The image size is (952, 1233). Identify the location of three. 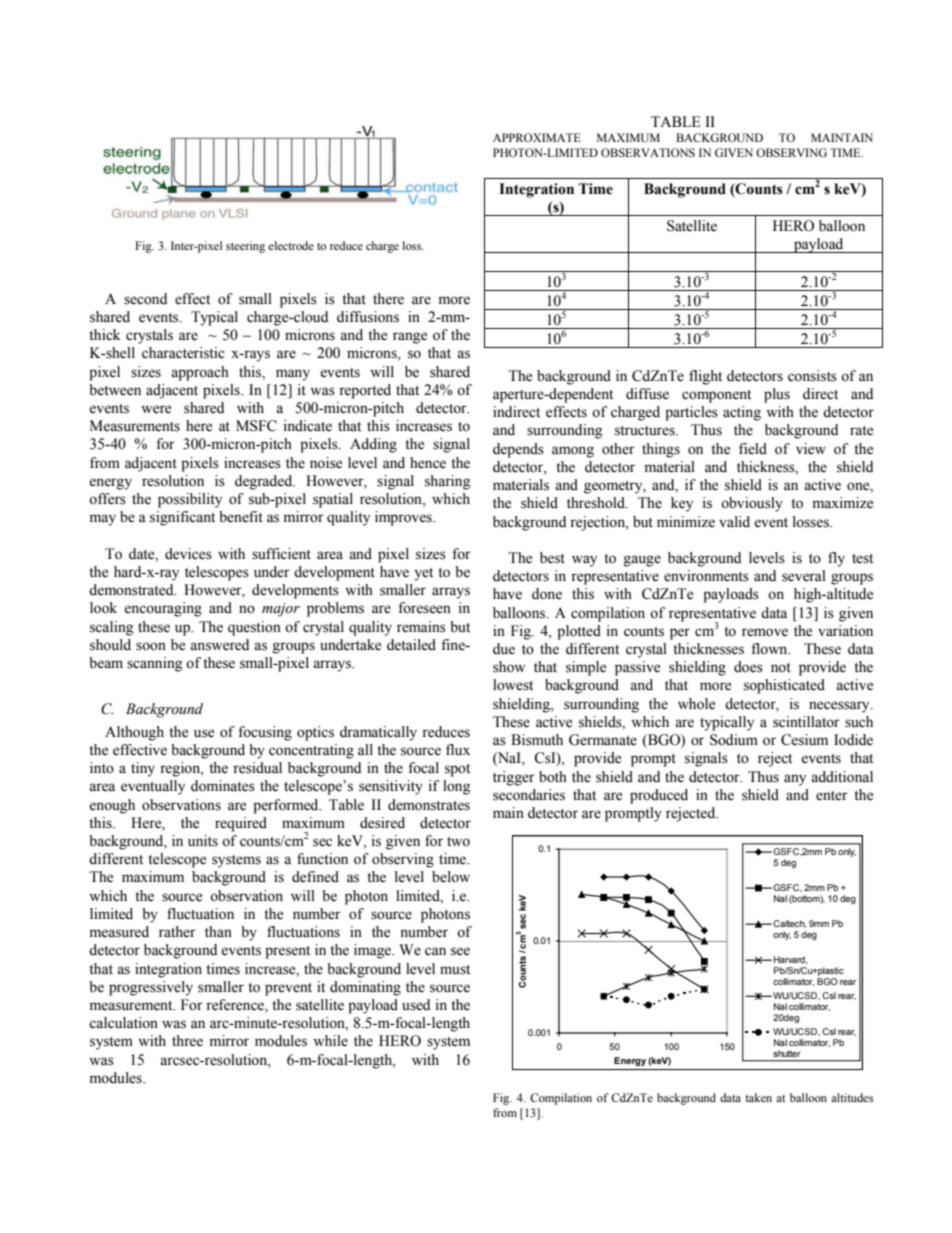
(187, 1041).
